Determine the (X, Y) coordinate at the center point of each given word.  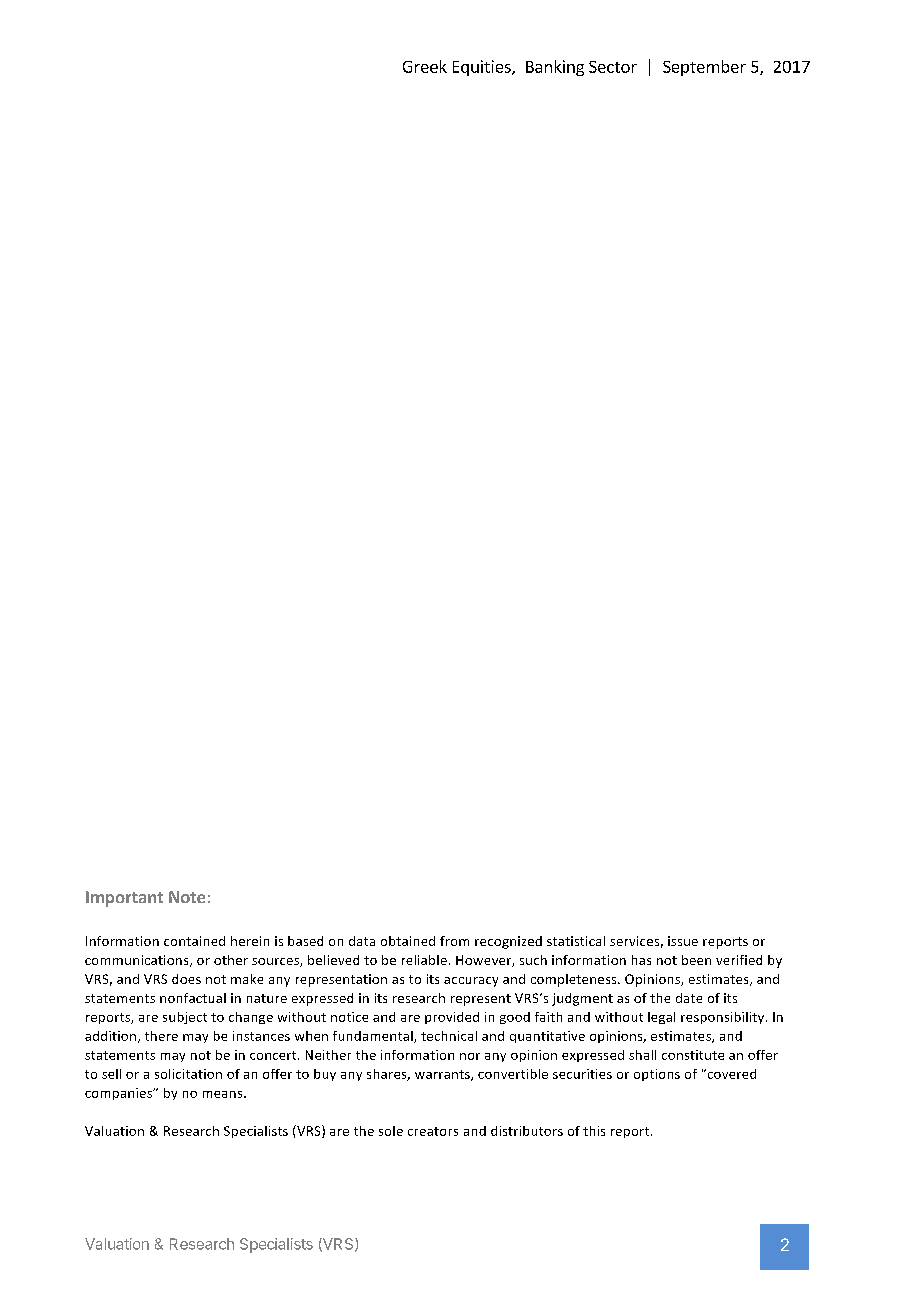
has (641, 960)
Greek (425, 66)
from (454, 941)
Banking (555, 68)
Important (124, 899)
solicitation (188, 1074)
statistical (576, 941)
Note (187, 897)
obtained (408, 941)
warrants (443, 1075)
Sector (613, 67)
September (704, 68)
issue (683, 941)
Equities (483, 68)
